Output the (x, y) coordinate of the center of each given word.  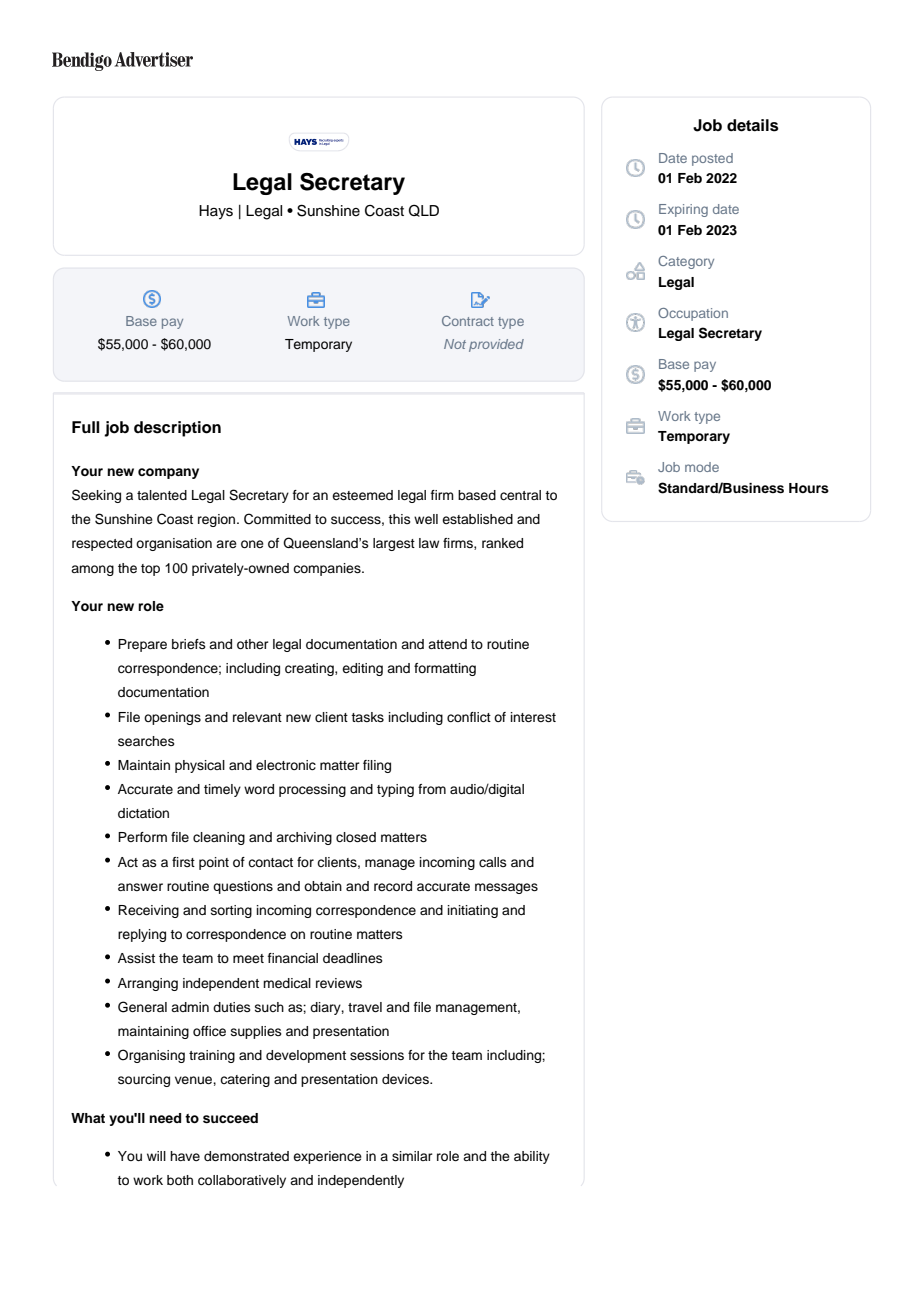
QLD (424, 210)
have (185, 1156)
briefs (189, 644)
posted (712, 159)
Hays (216, 212)
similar (412, 1156)
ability (532, 1157)
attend (447, 644)
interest (533, 717)
